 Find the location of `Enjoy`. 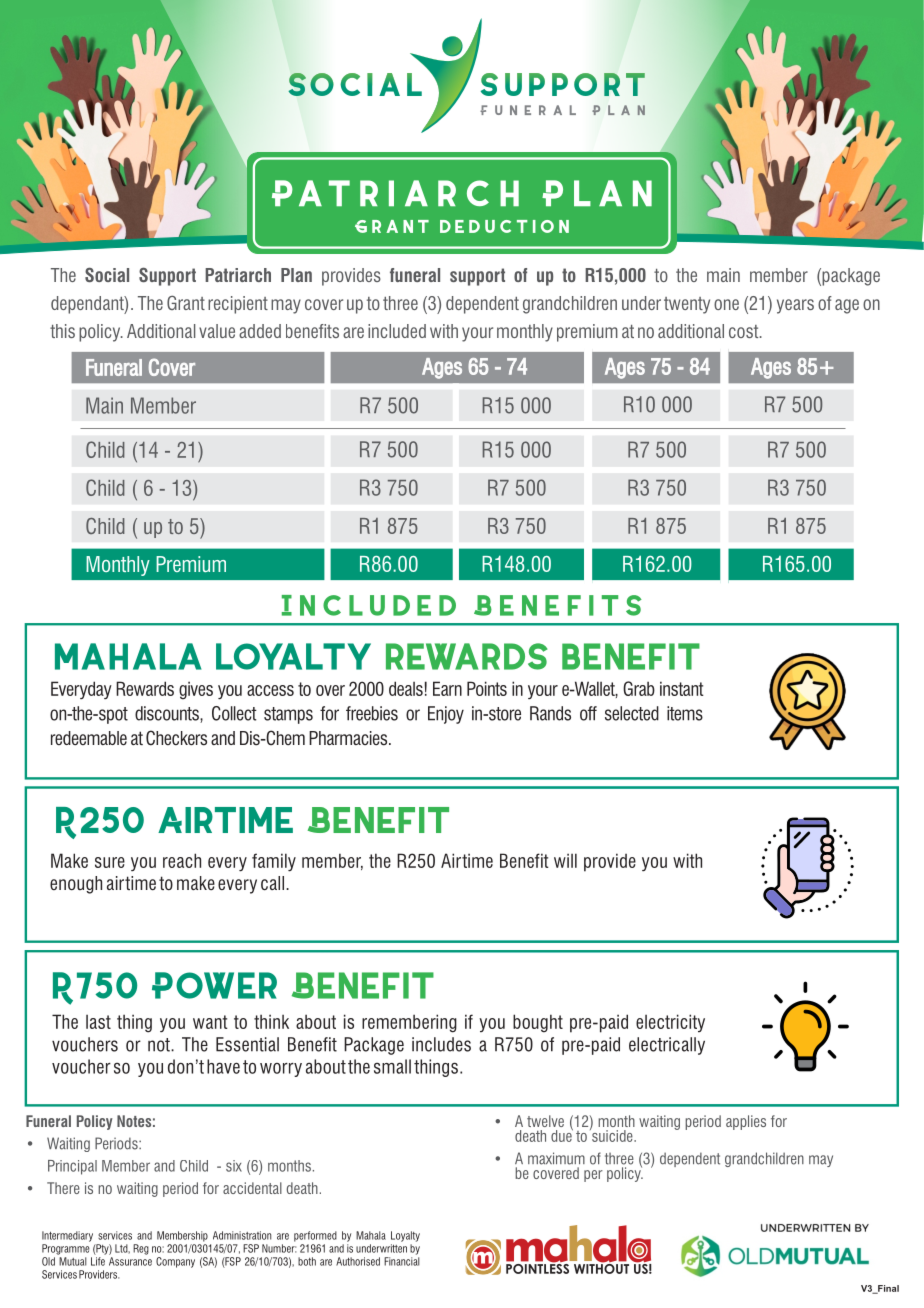

Enjoy is located at coordinates (446, 715).
